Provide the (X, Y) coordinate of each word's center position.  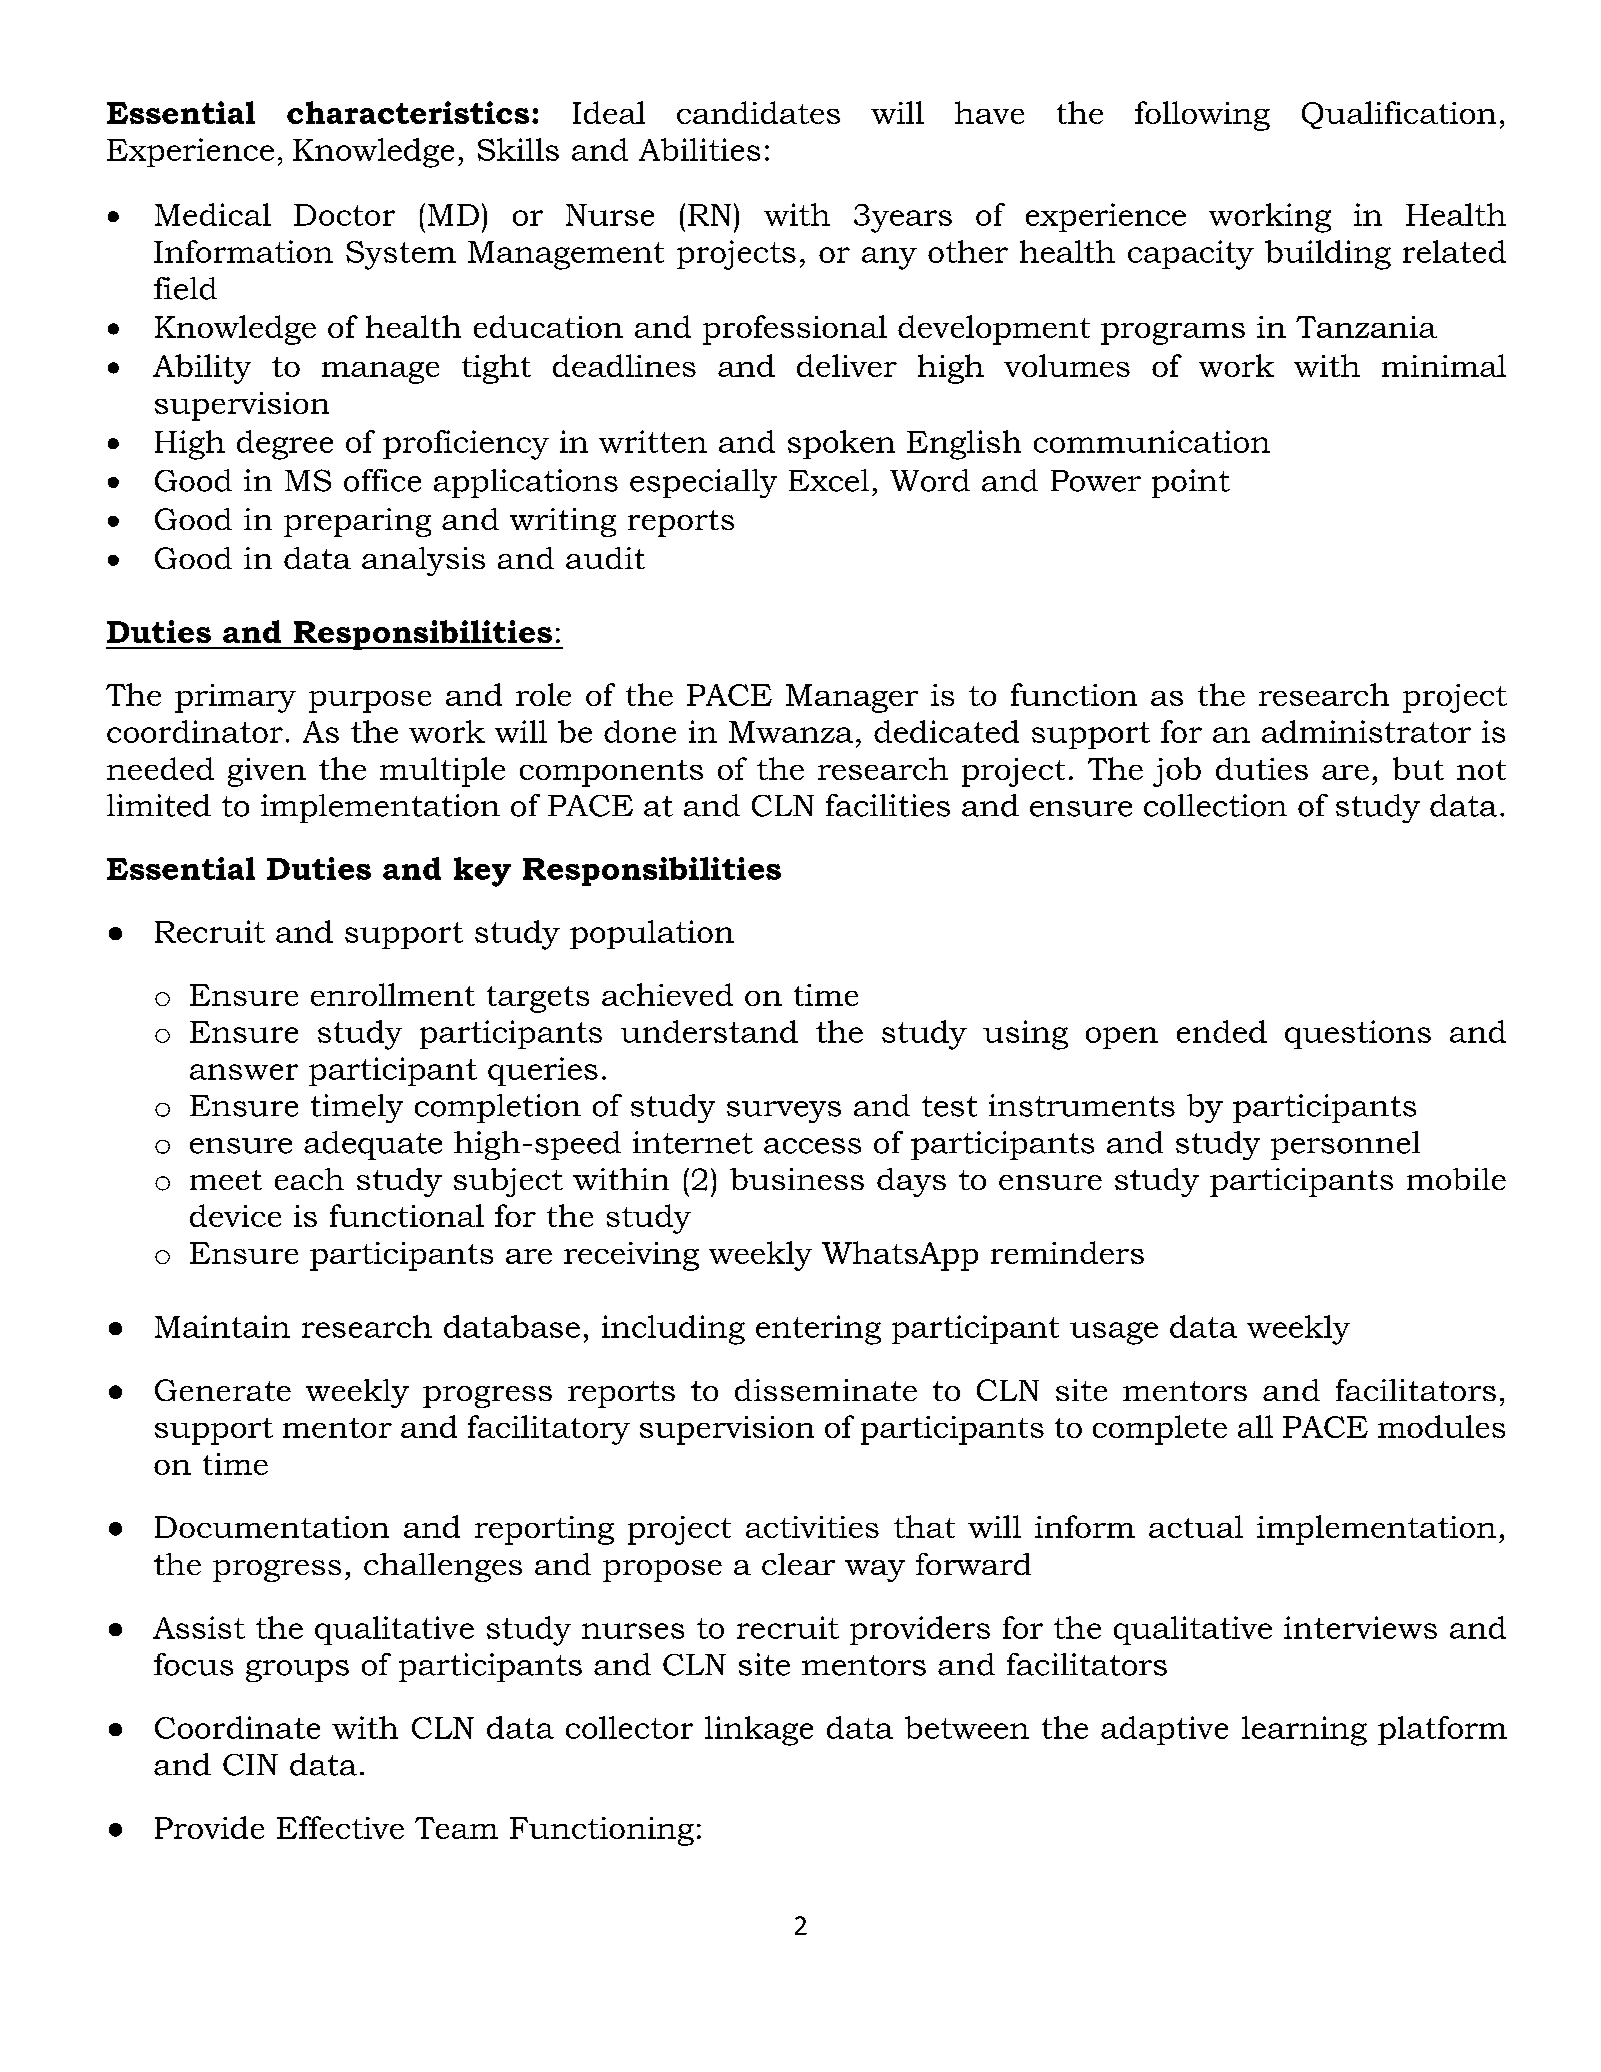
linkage (759, 1731)
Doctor (344, 215)
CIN (250, 1765)
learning (1304, 1731)
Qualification (1399, 115)
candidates (758, 112)
